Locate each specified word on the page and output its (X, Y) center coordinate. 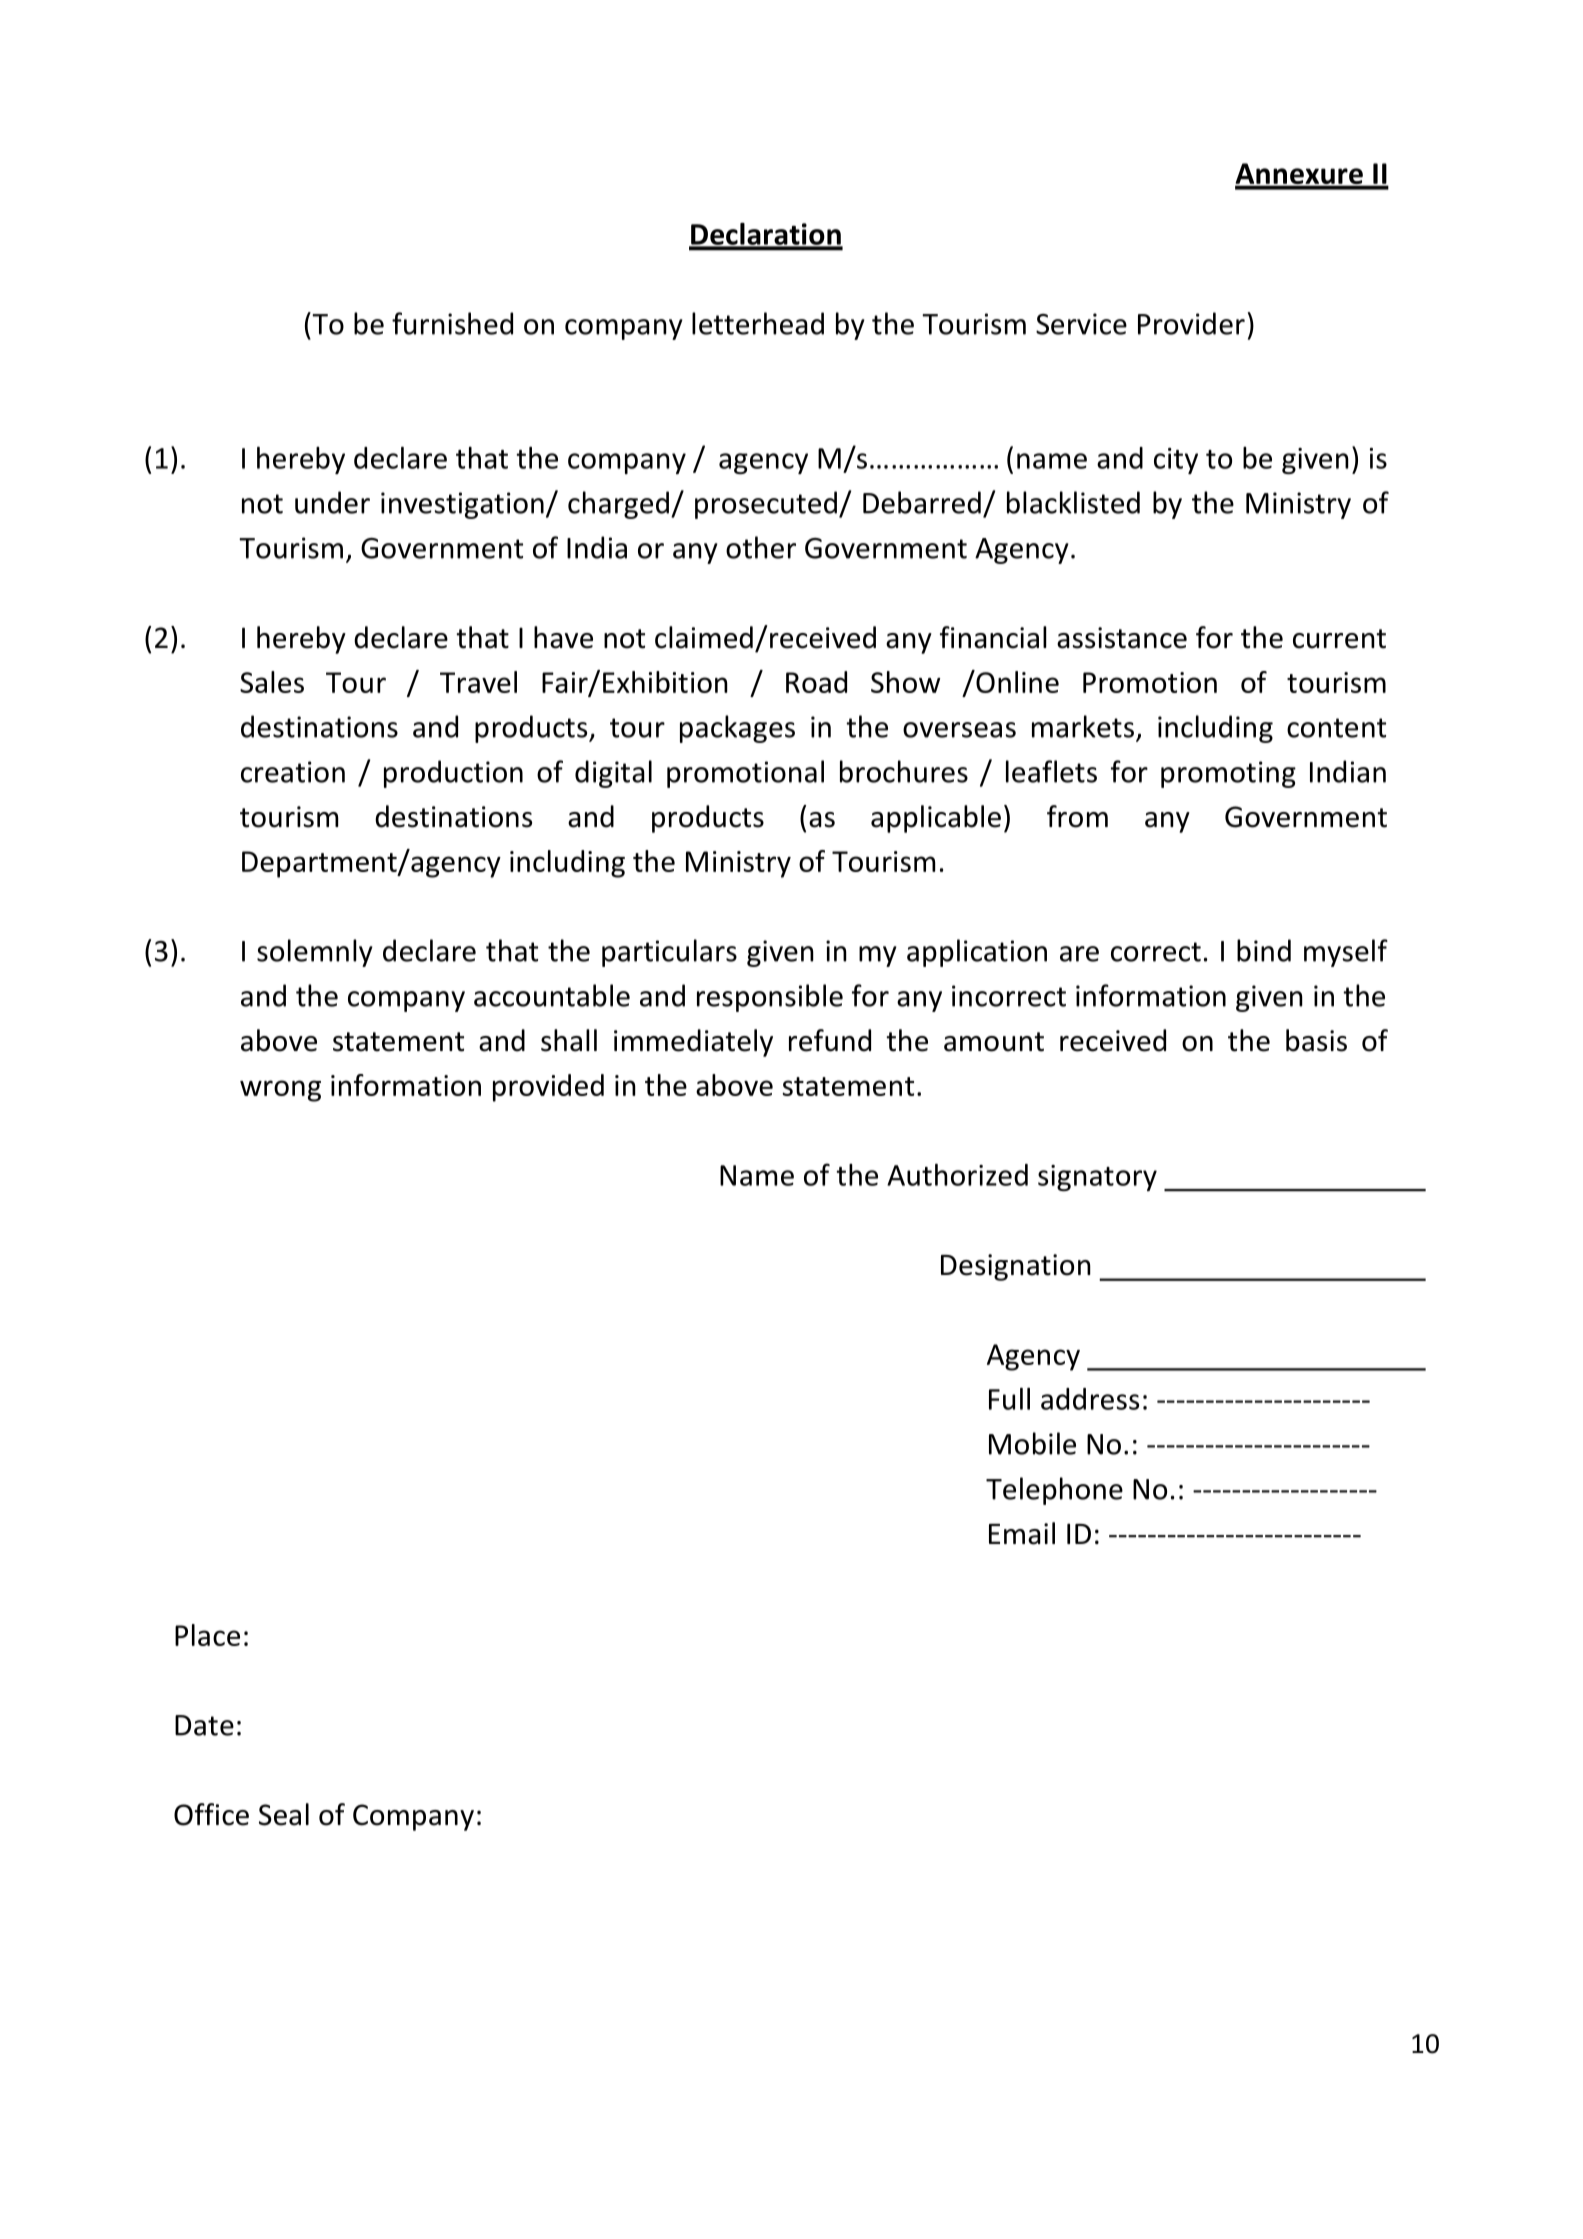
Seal (284, 1814)
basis (1316, 1040)
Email (1022, 1533)
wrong (280, 1091)
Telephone (1054, 1491)
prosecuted (766, 505)
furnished (452, 323)
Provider (1191, 323)
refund (830, 1040)
